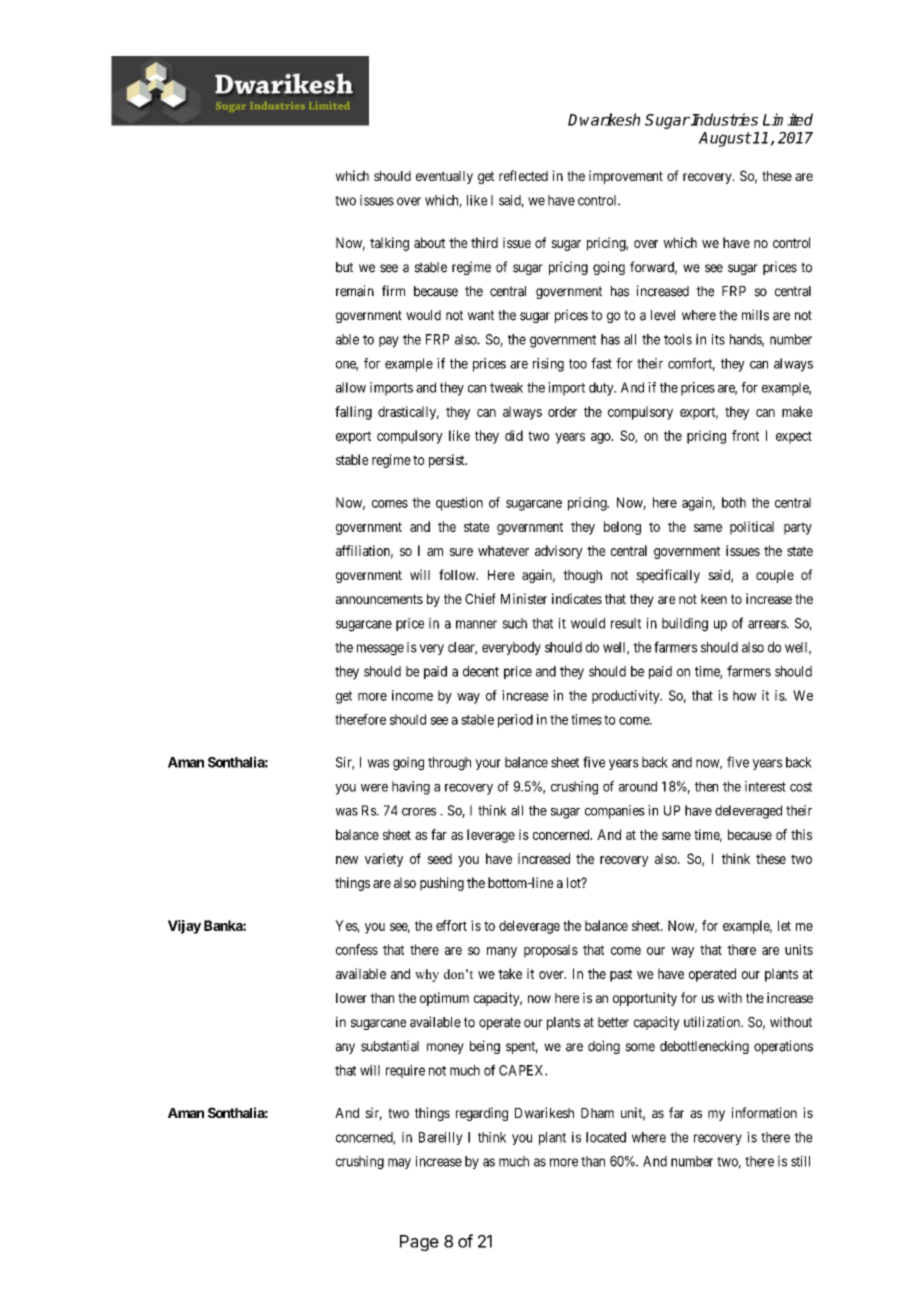  What do you see at coordinates (480, 598) in the page?
I see `Chief` at bounding box center [480, 598].
